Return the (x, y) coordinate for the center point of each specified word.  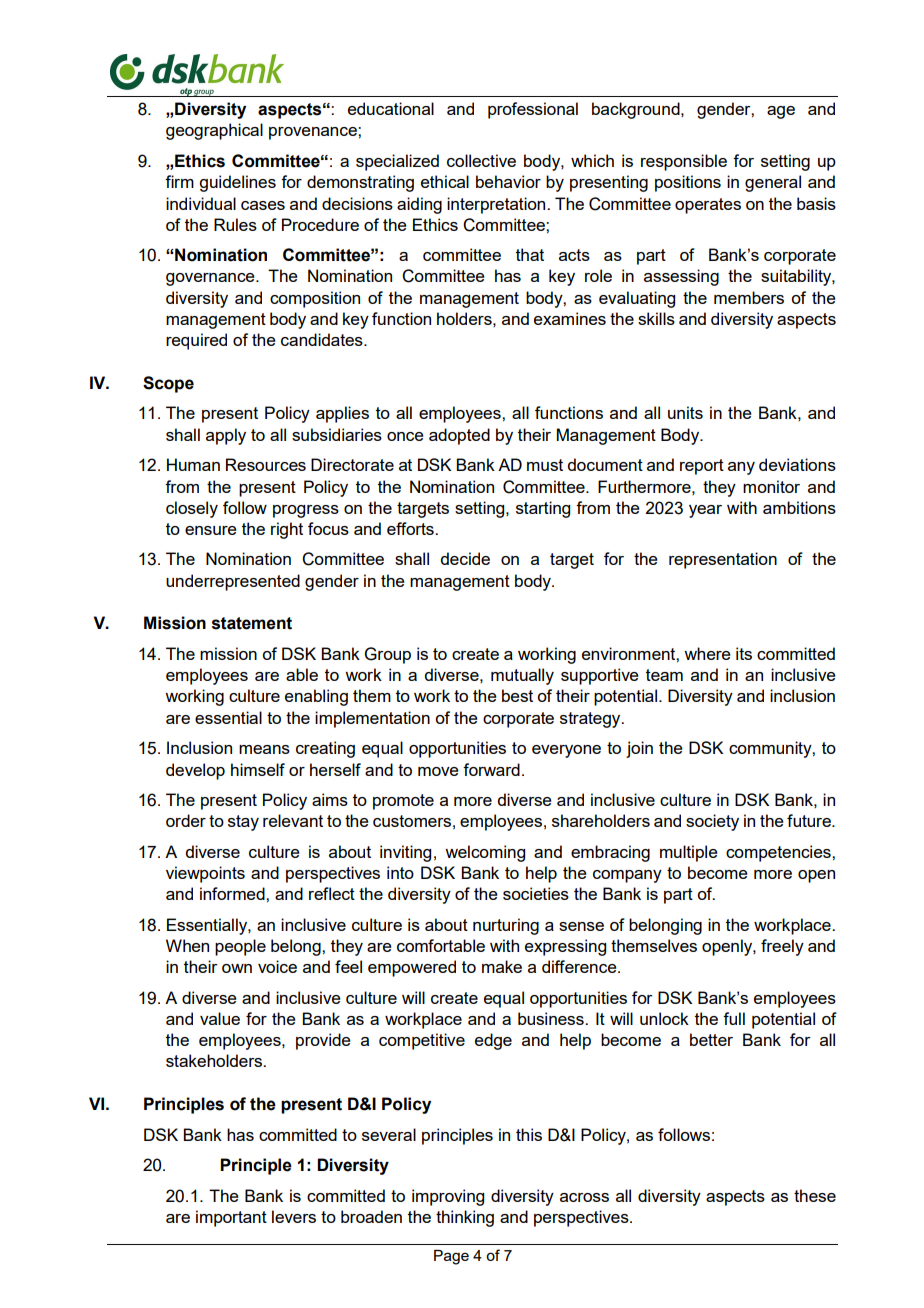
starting (543, 509)
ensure (211, 530)
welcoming (485, 853)
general (773, 183)
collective (481, 160)
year (705, 511)
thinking (465, 1218)
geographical (214, 131)
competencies (779, 853)
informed (233, 893)
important (231, 1218)
